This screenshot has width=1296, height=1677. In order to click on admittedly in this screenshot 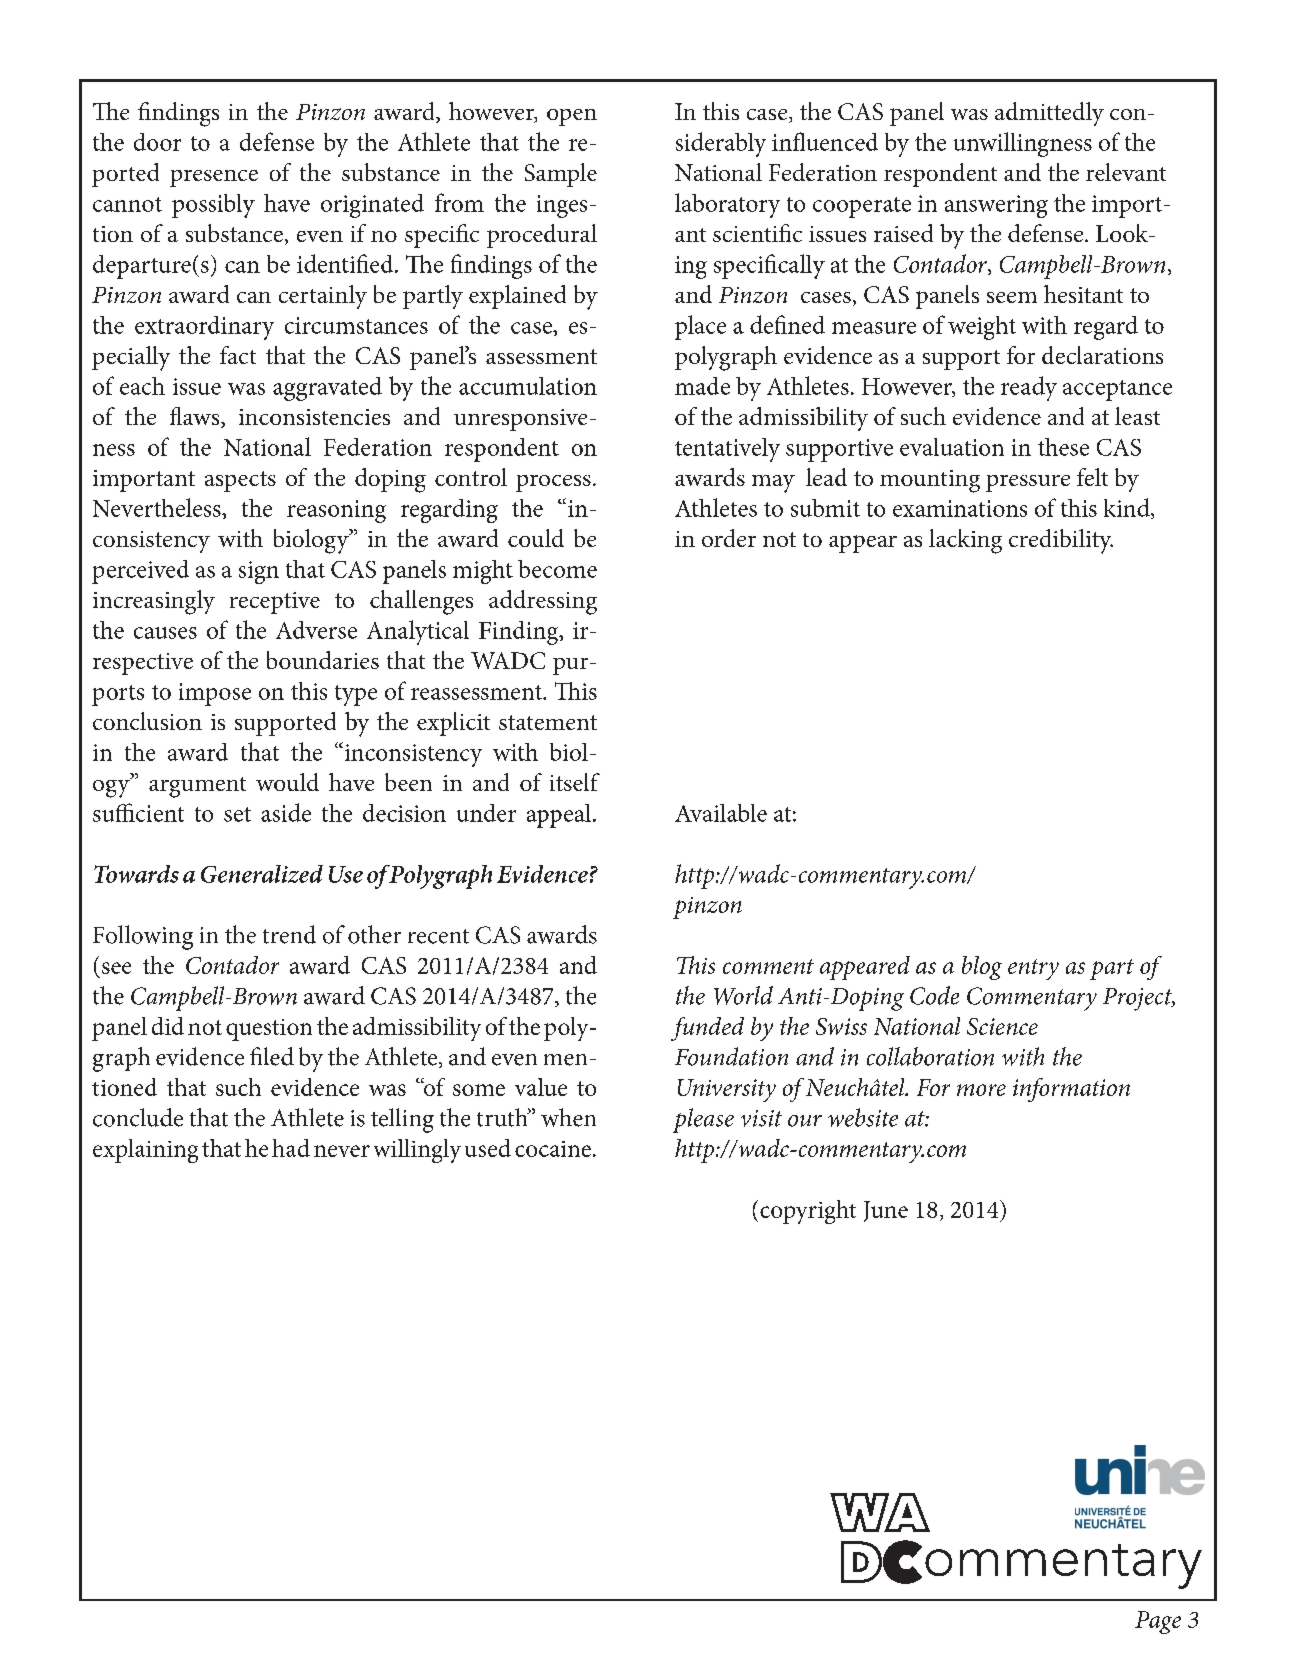, I will do `click(1049, 114)`.
